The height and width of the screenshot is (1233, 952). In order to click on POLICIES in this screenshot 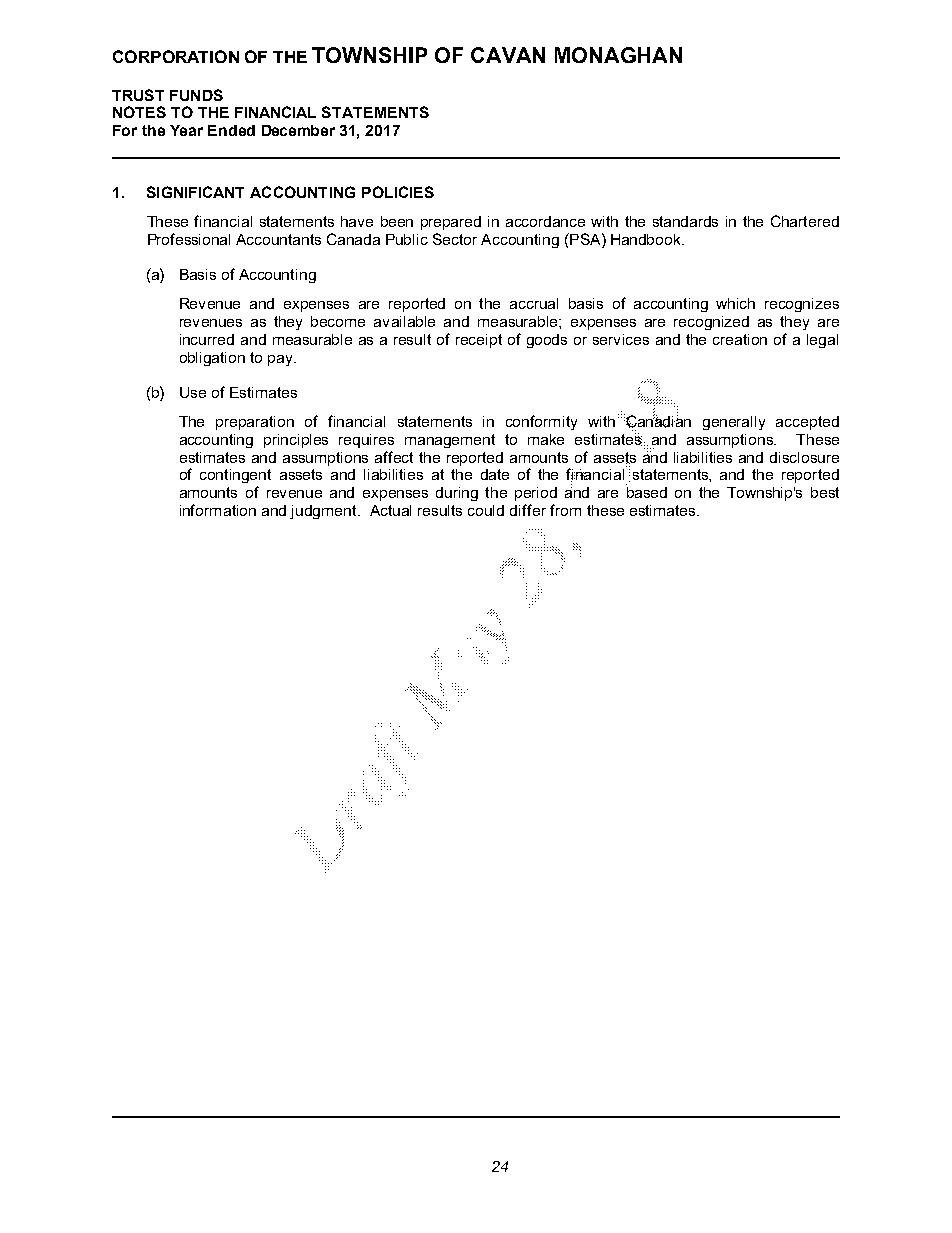, I will do `click(398, 192)`.
